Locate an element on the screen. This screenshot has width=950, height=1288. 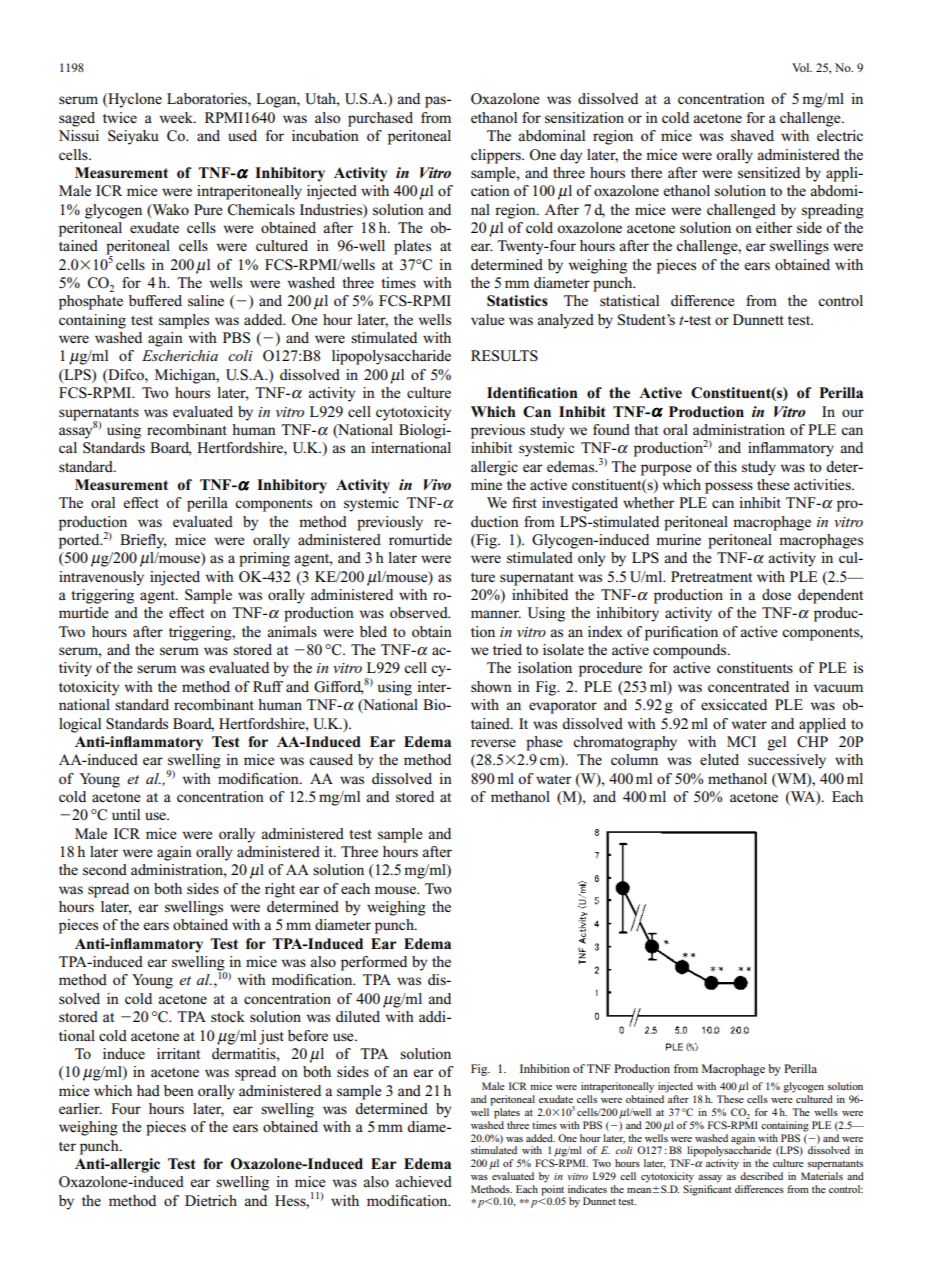
Dietrich is located at coordinates (211, 1200).
